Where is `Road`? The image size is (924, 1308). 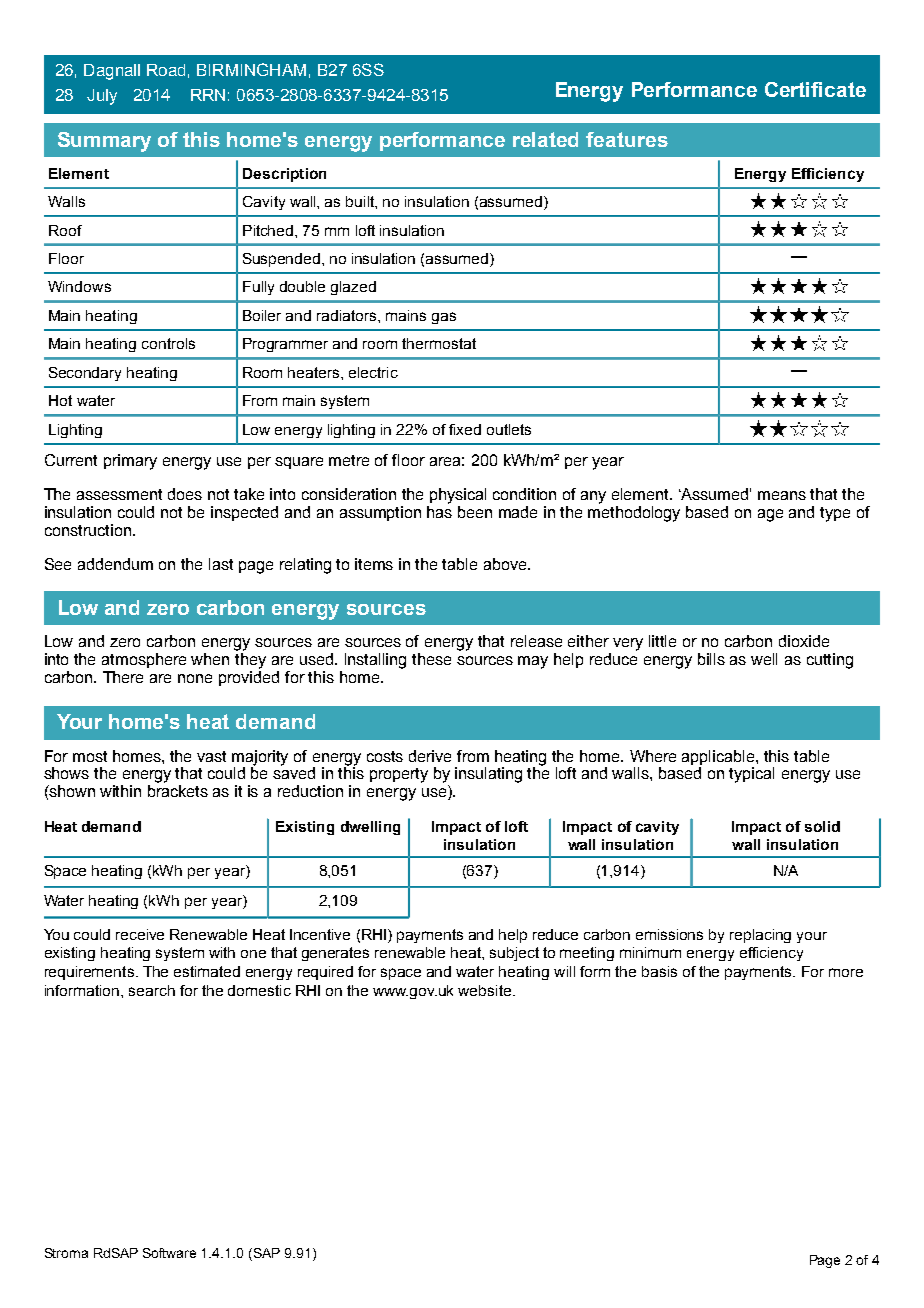 Road is located at coordinates (166, 70).
